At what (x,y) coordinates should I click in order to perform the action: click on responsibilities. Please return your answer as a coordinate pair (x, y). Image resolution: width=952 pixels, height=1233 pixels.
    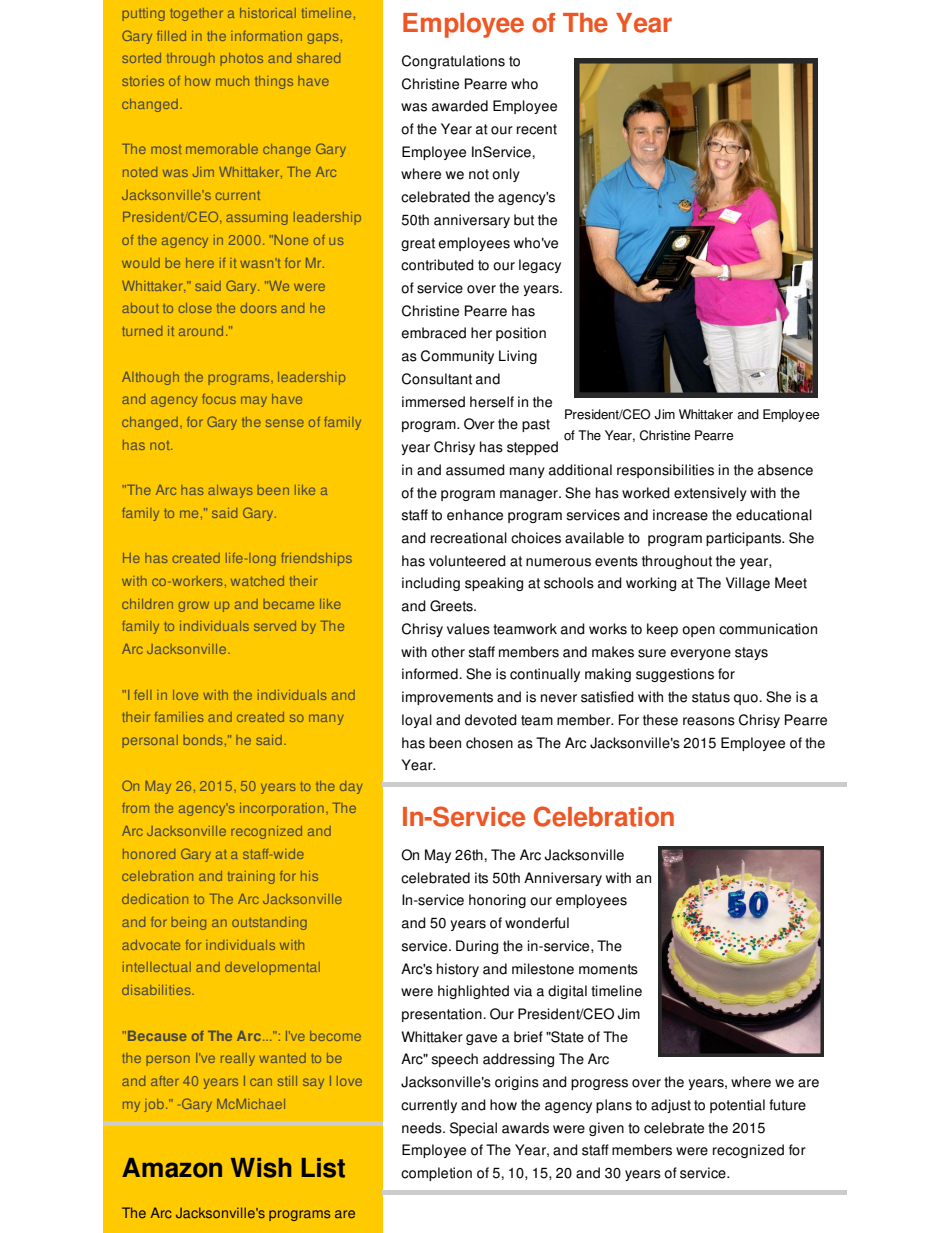
    Looking at the image, I should click on (665, 471).
